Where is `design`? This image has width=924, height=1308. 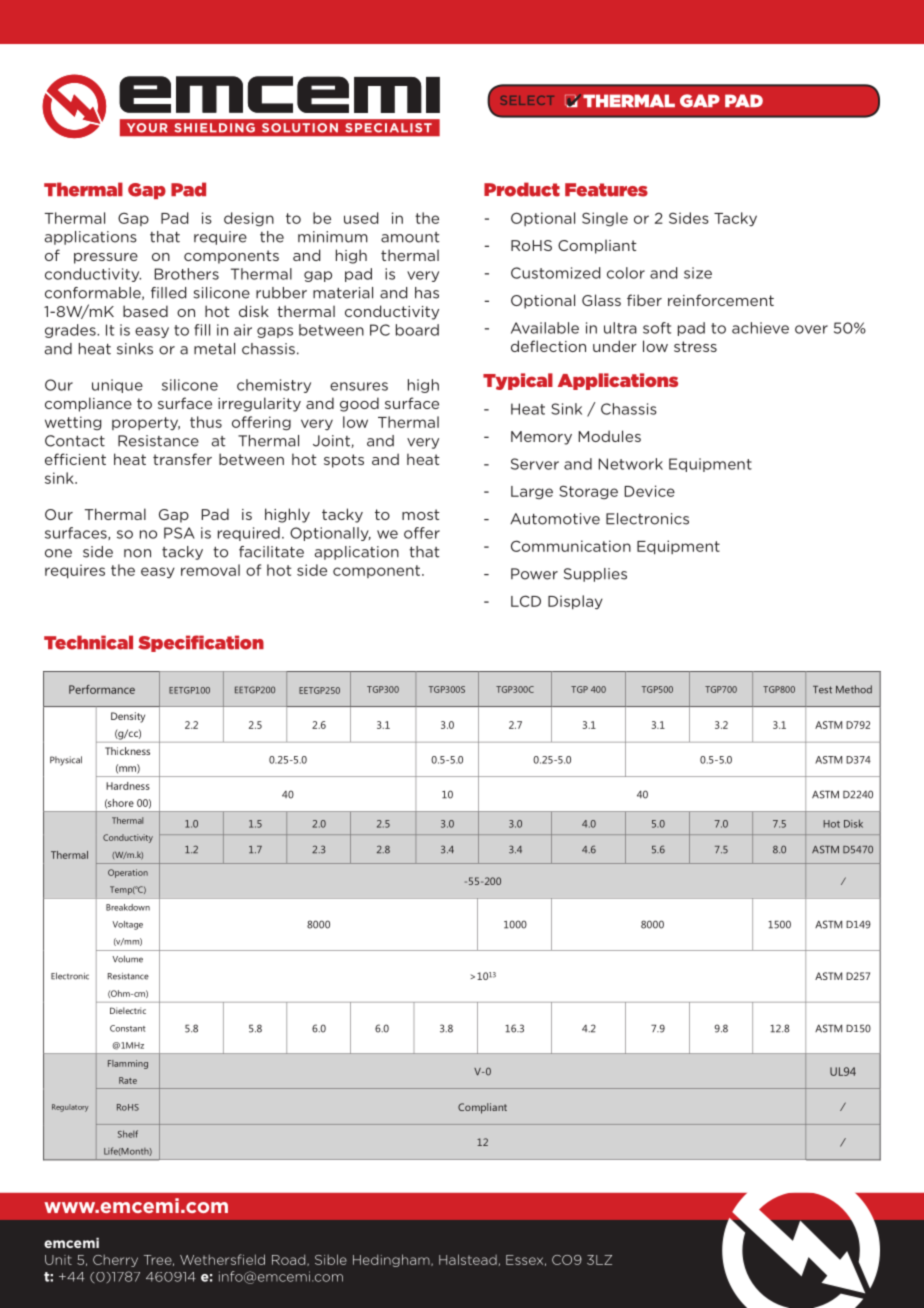 design is located at coordinates (249, 219).
